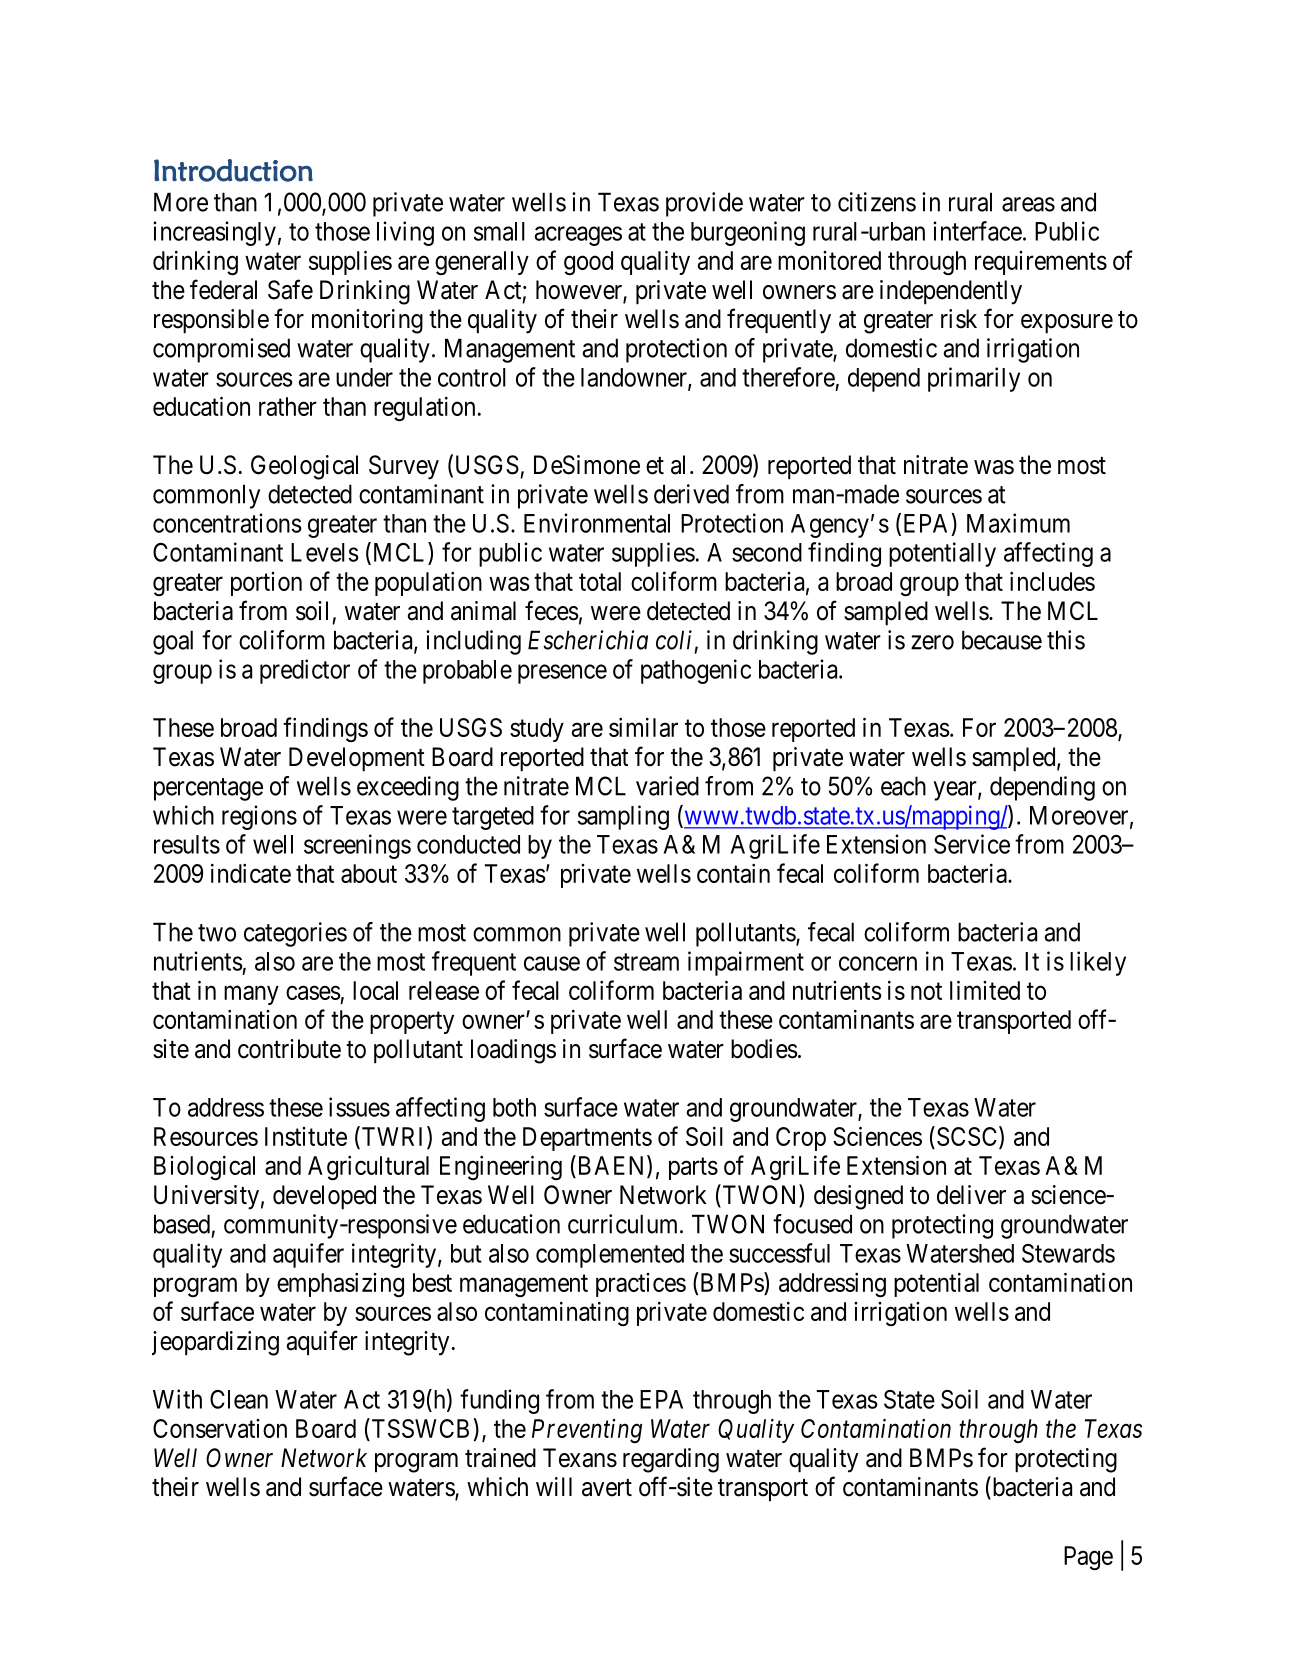 The height and width of the page is (1676, 1295). I want to click on Conservation, so click(220, 1428).
